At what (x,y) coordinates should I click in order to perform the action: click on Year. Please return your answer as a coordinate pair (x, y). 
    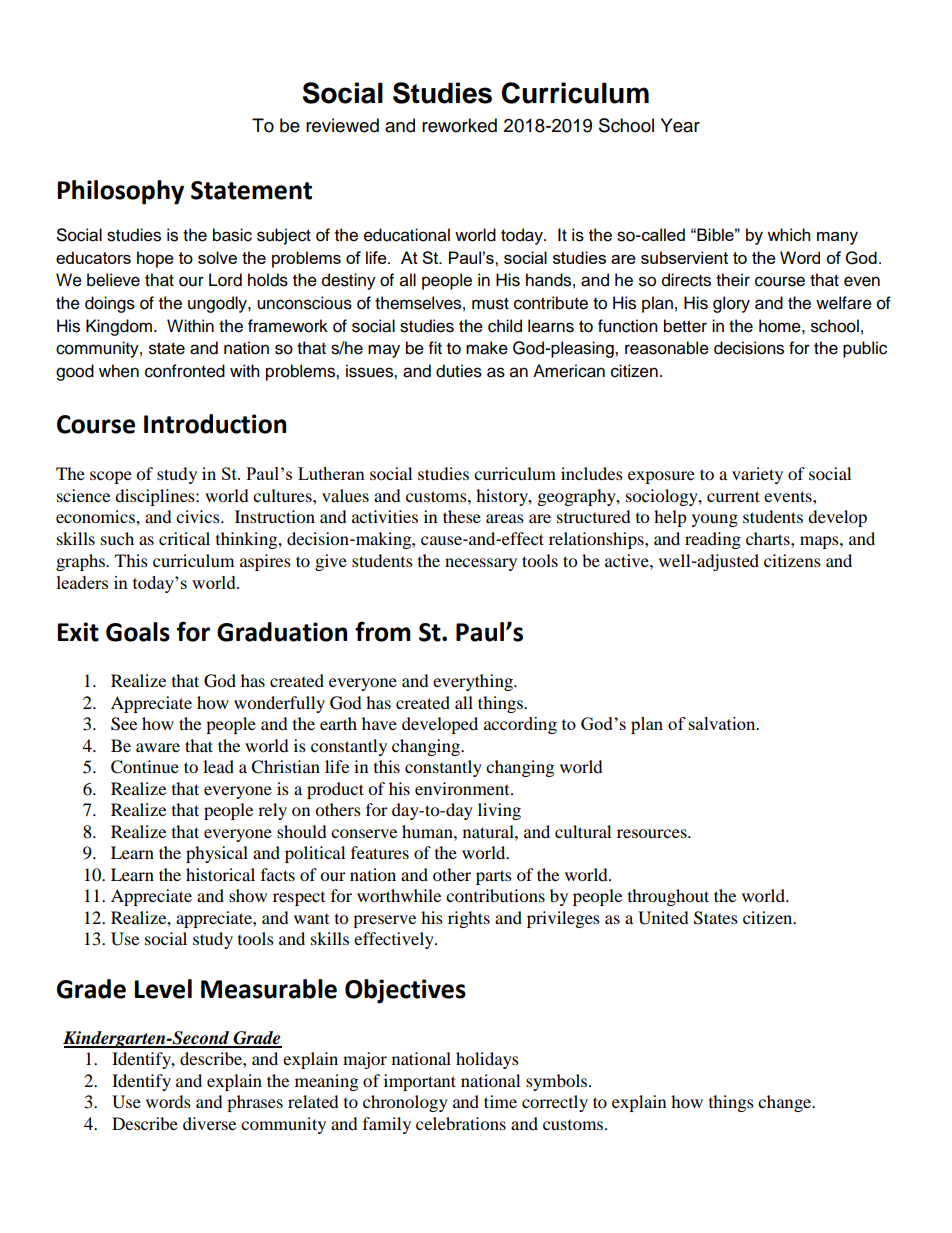
    Looking at the image, I should click on (680, 125).
